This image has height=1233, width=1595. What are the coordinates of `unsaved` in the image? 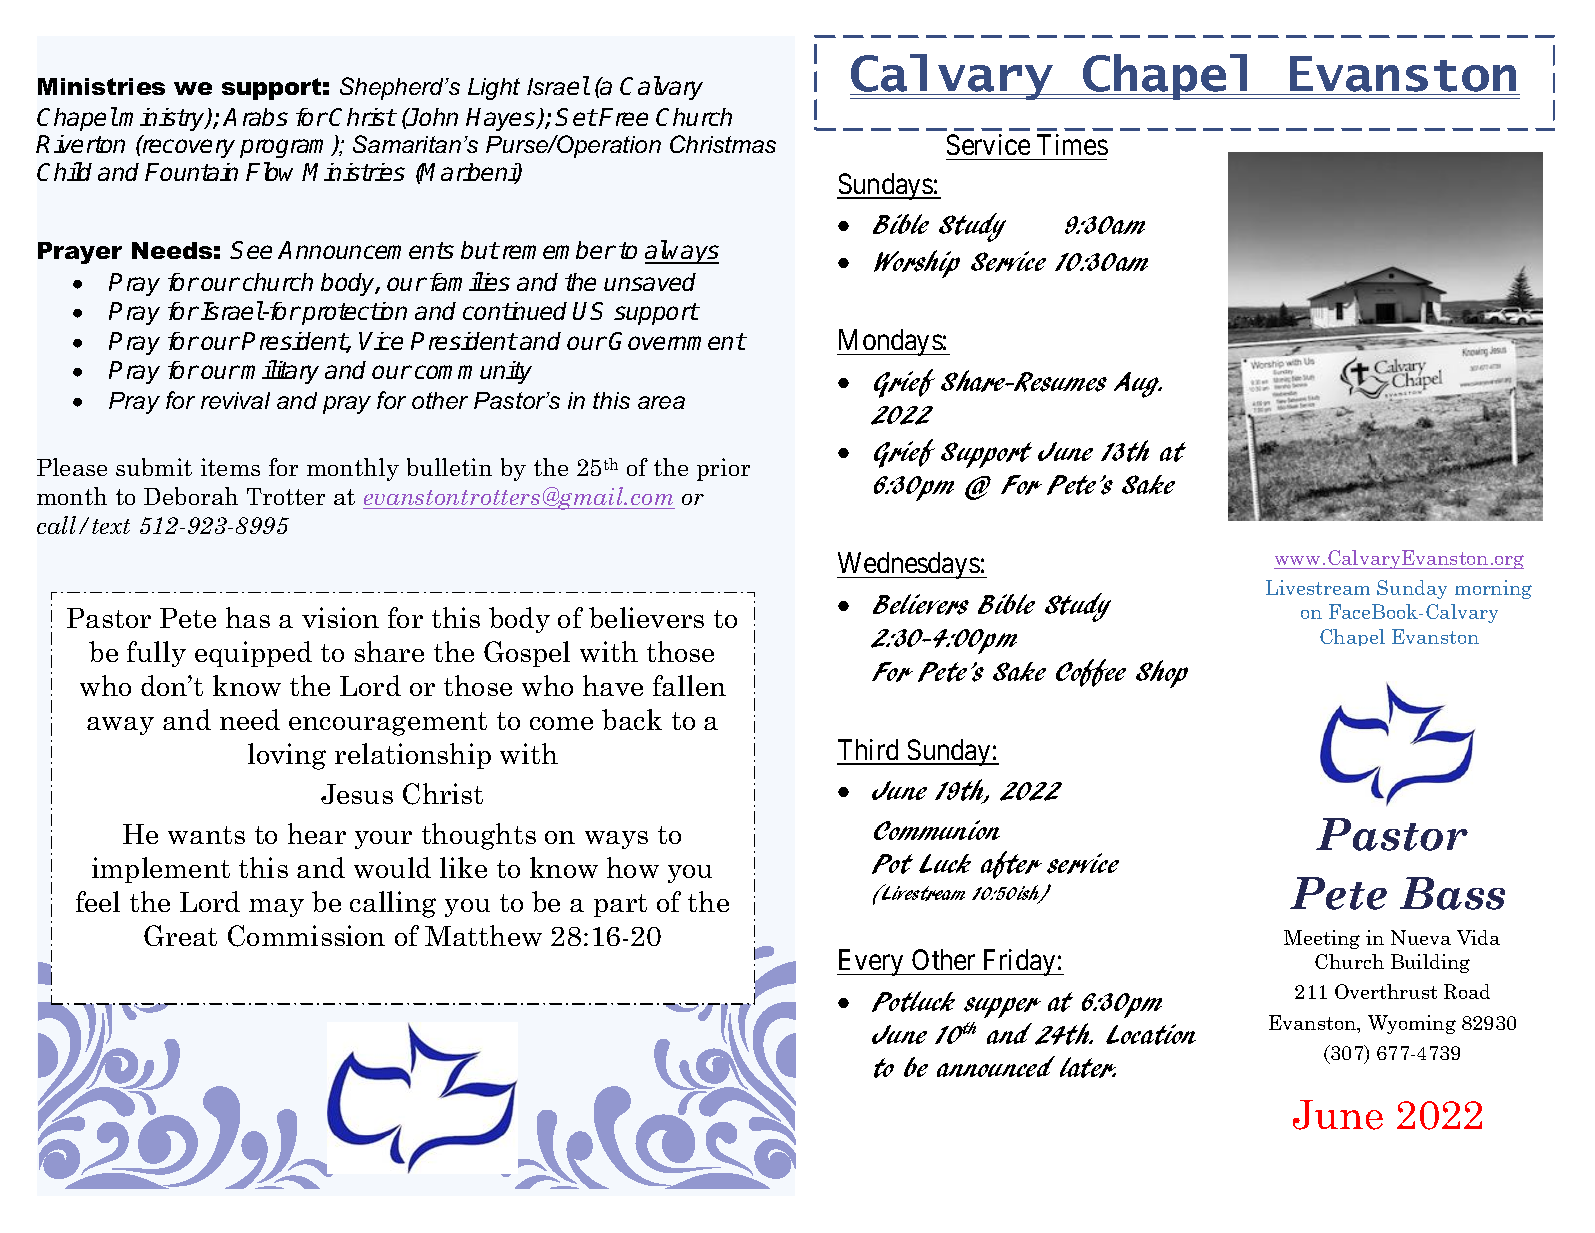 It's located at (650, 282).
